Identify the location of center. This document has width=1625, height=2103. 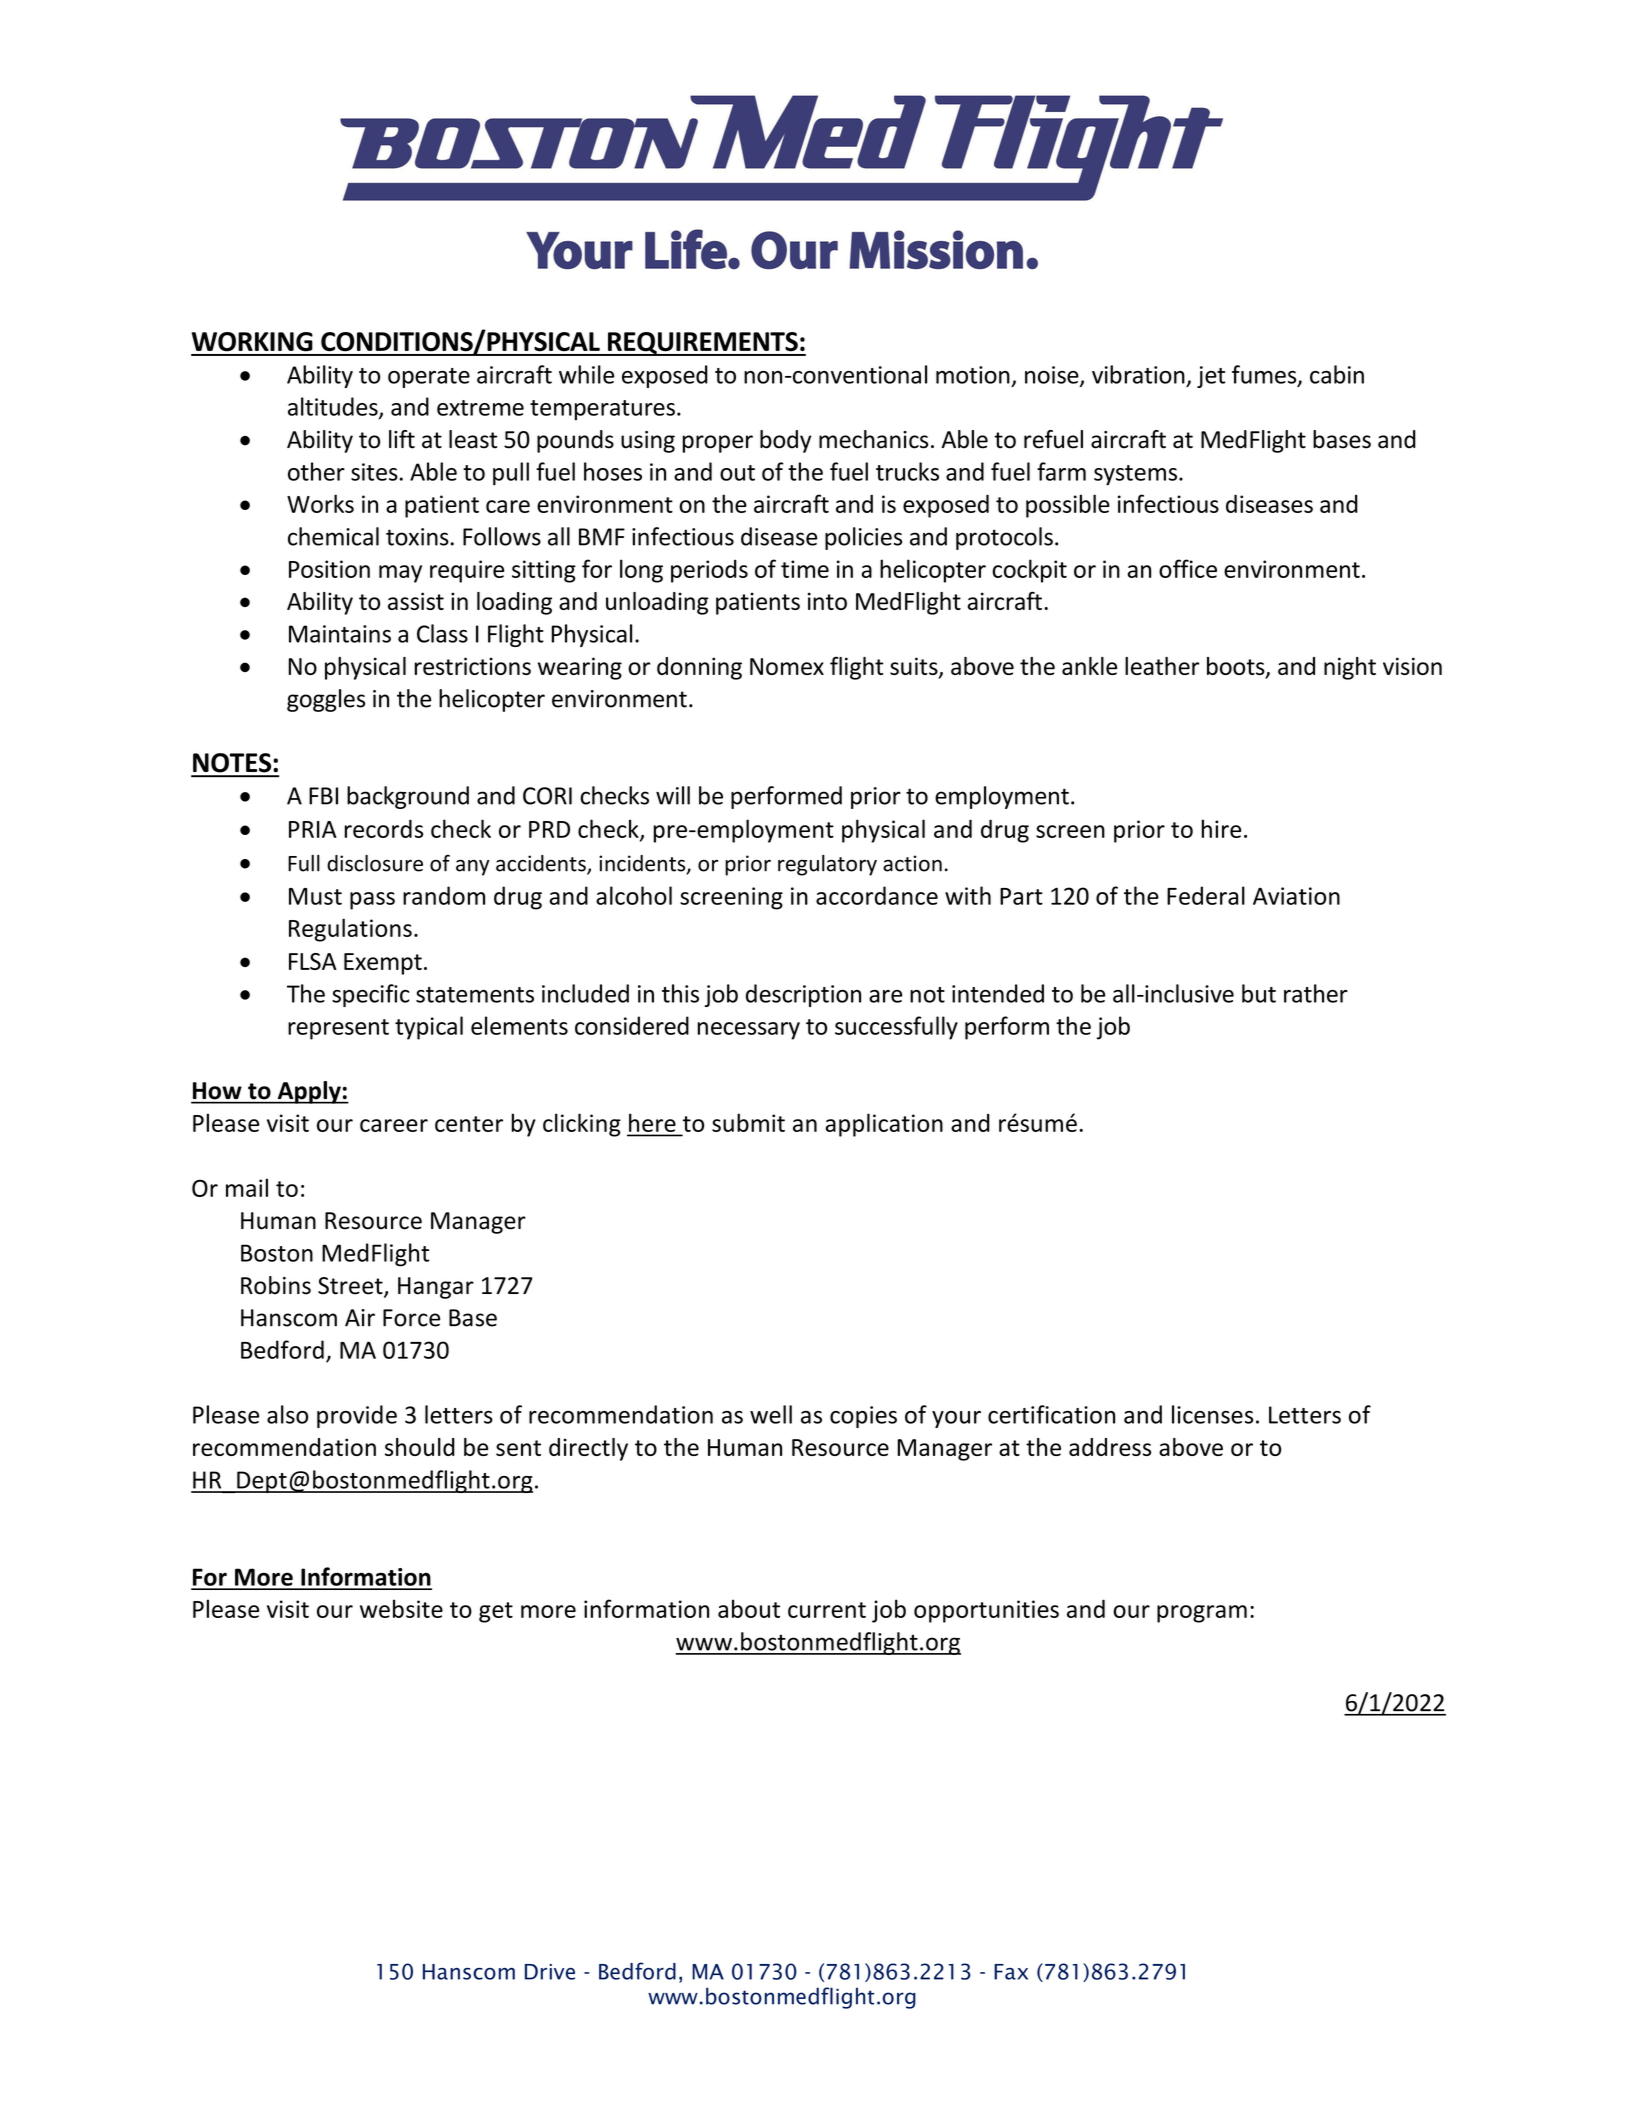
(469, 1124).
